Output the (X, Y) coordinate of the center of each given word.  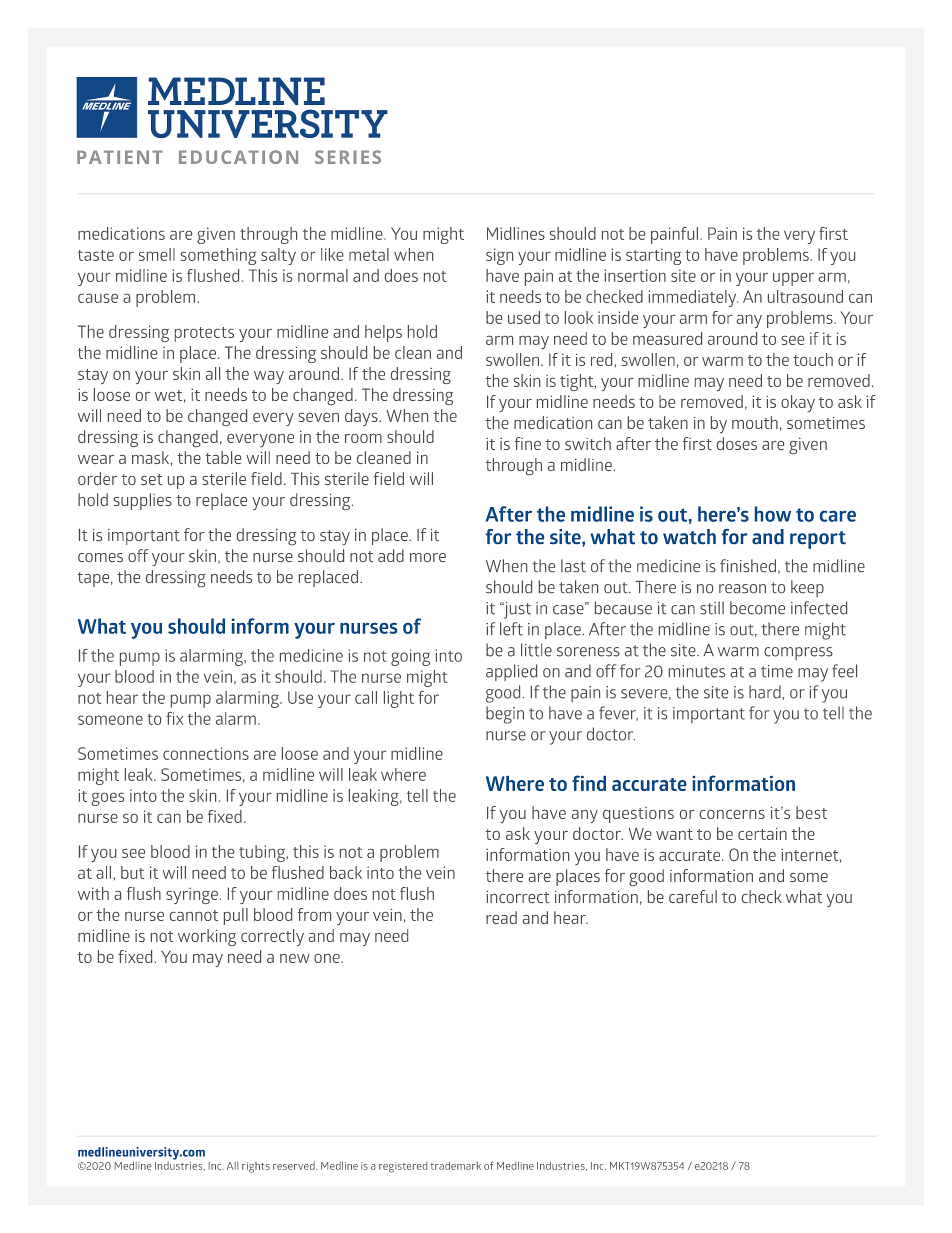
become (757, 608)
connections (206, 753)
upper (793, 279)
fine (528, 443)
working (207, 937)
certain (762, 834)
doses (737, 443)
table (223, 457)
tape (95, 579)
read (501, 917)
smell (157, 254)
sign (499, 256)
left (511, 629)
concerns (732, 814)
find (589, 783)
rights (256, 1167)
